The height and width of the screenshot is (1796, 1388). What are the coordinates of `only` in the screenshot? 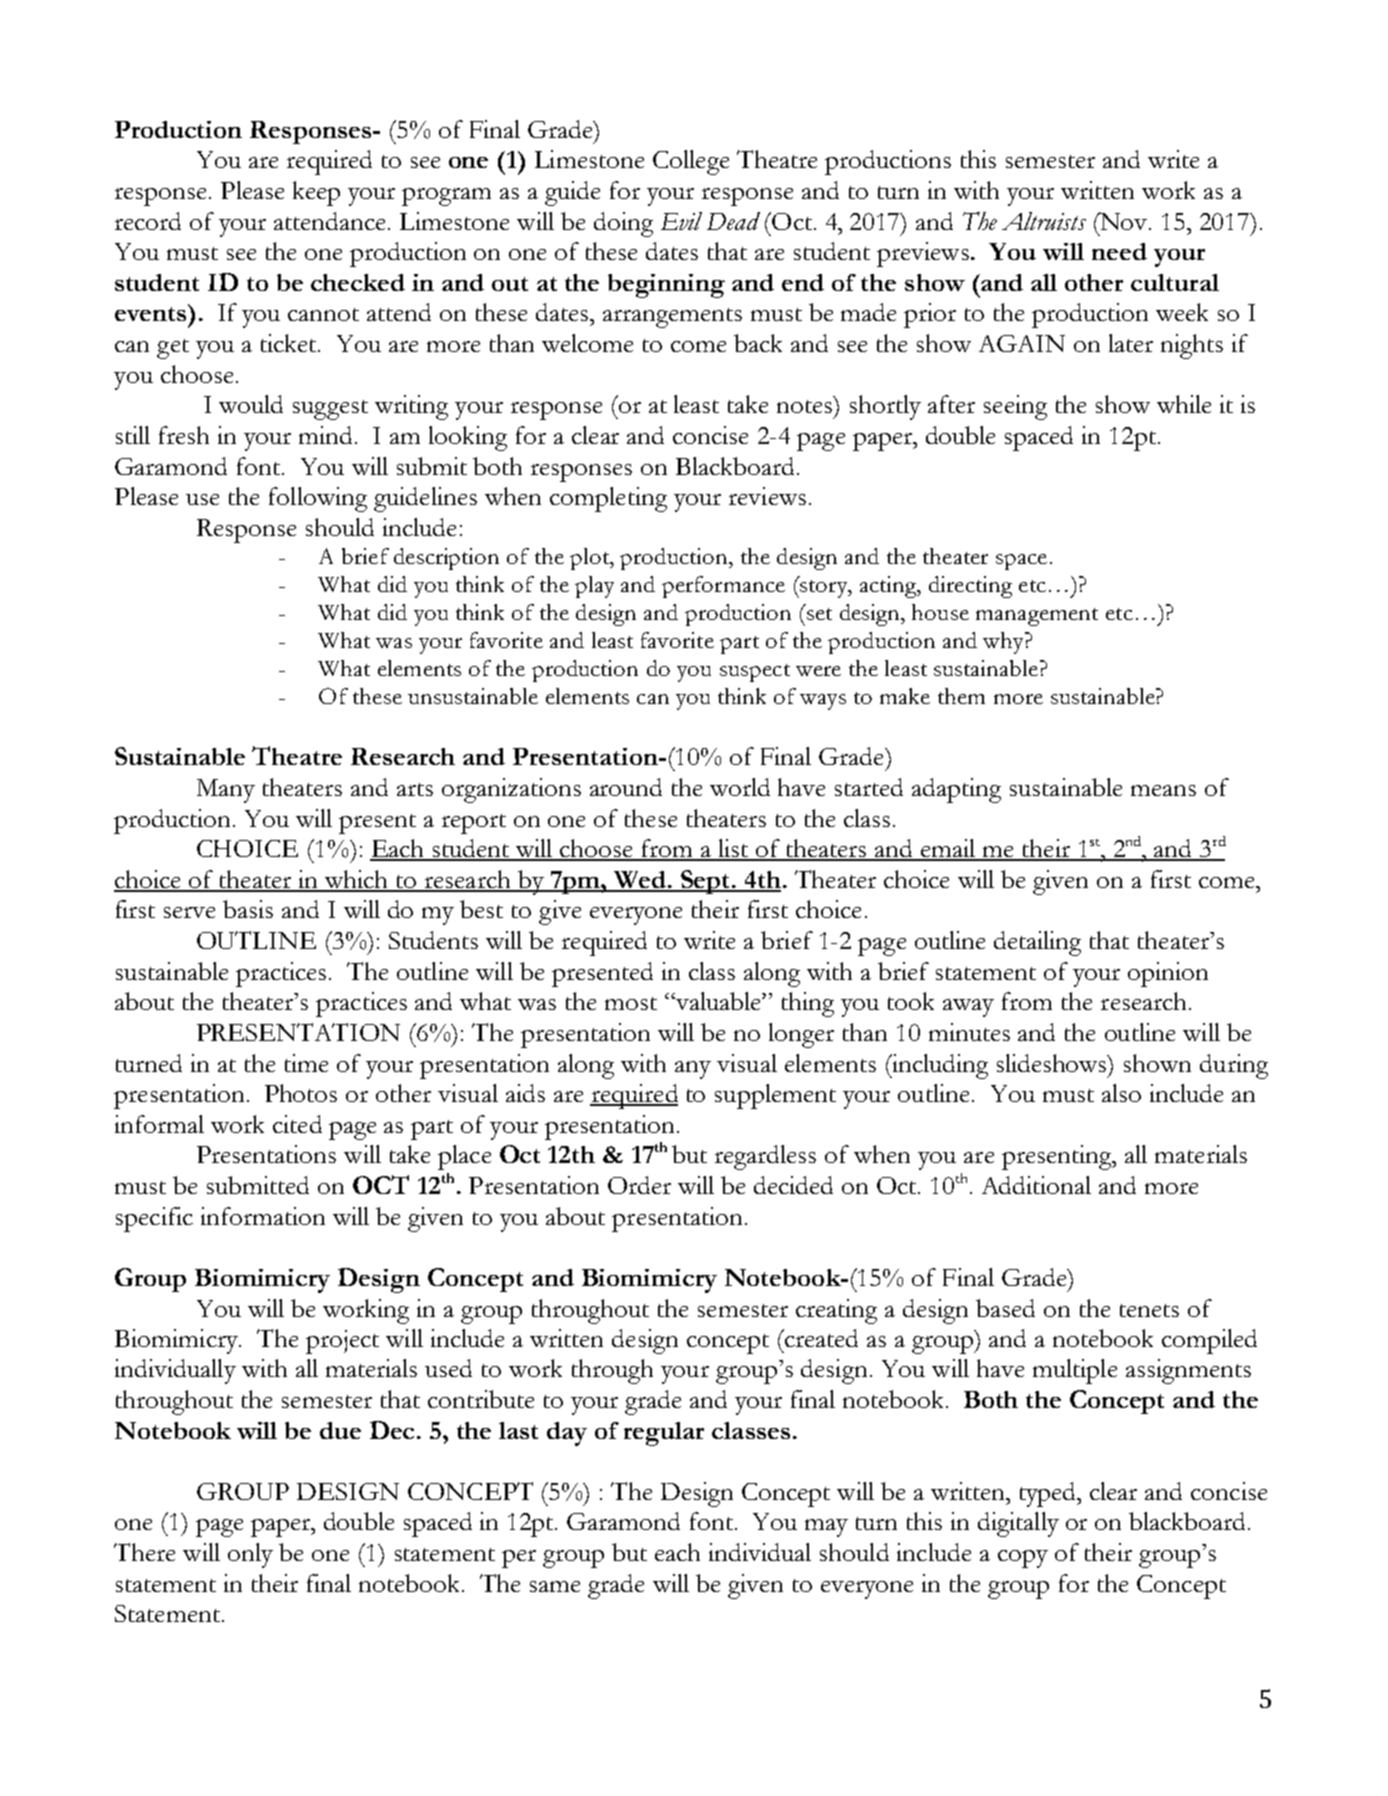 It's located at (250, 1555).
